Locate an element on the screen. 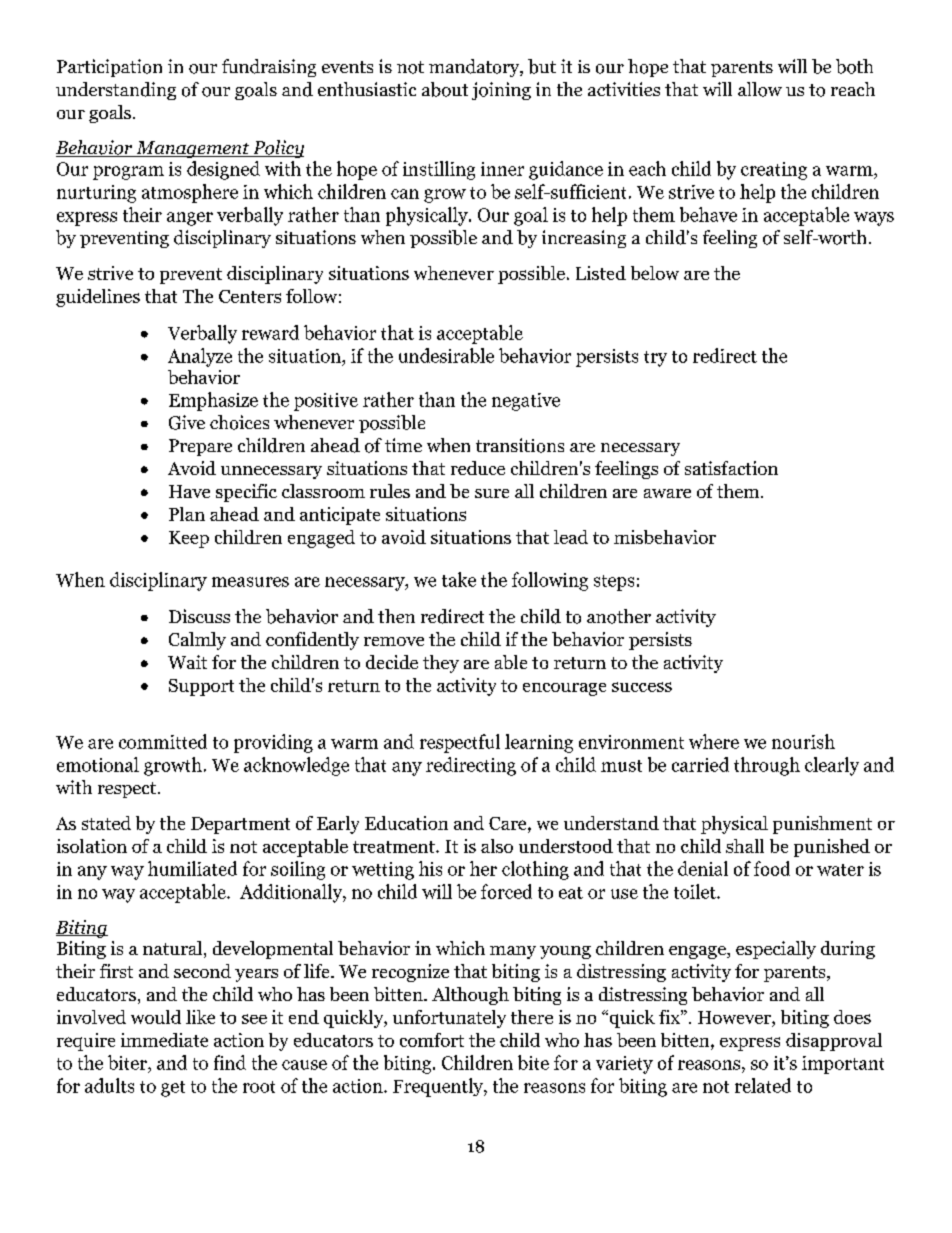 The image size is (952, 1233). joining is located at coordinates (501, 91).
